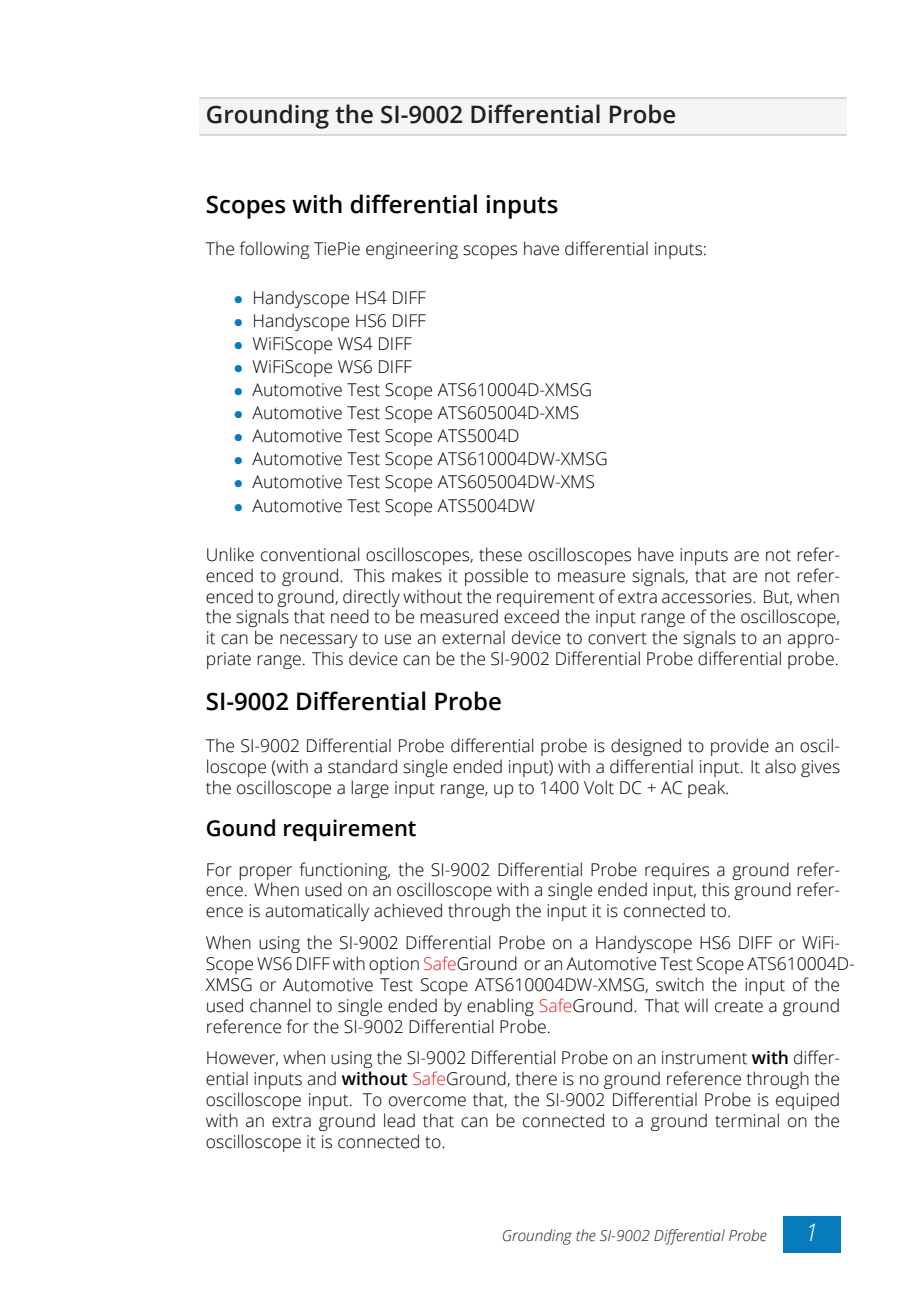 The width and height of the screenshot is (924, 1311). I want to click on these, so click(500, 554).
